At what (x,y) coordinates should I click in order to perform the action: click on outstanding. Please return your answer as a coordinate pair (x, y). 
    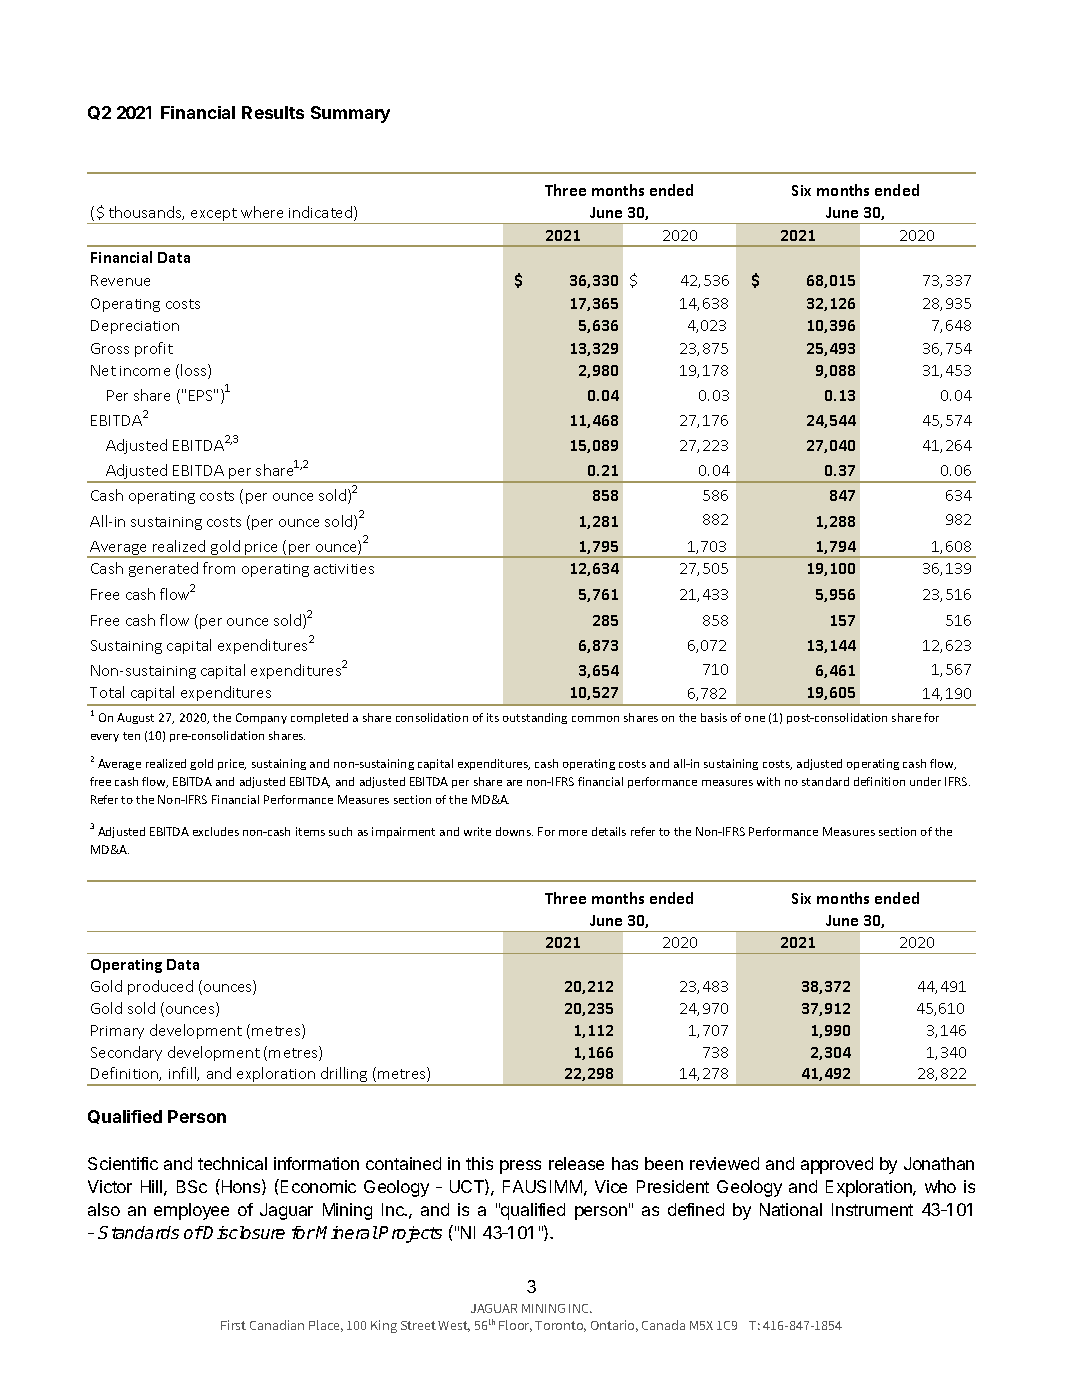
    Looking at the image, I should click on (535, 718).
